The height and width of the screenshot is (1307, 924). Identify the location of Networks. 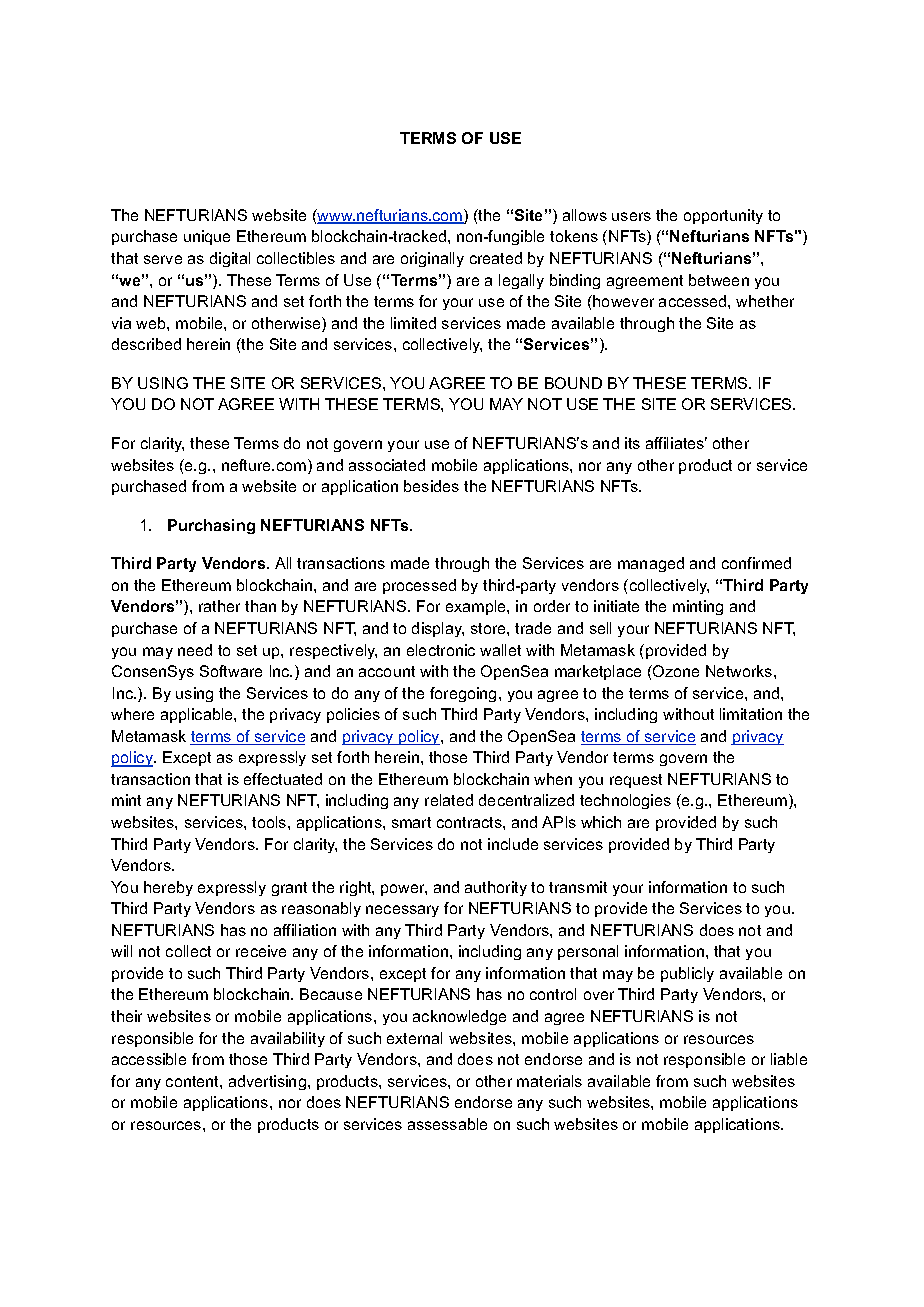
(739, 671).
